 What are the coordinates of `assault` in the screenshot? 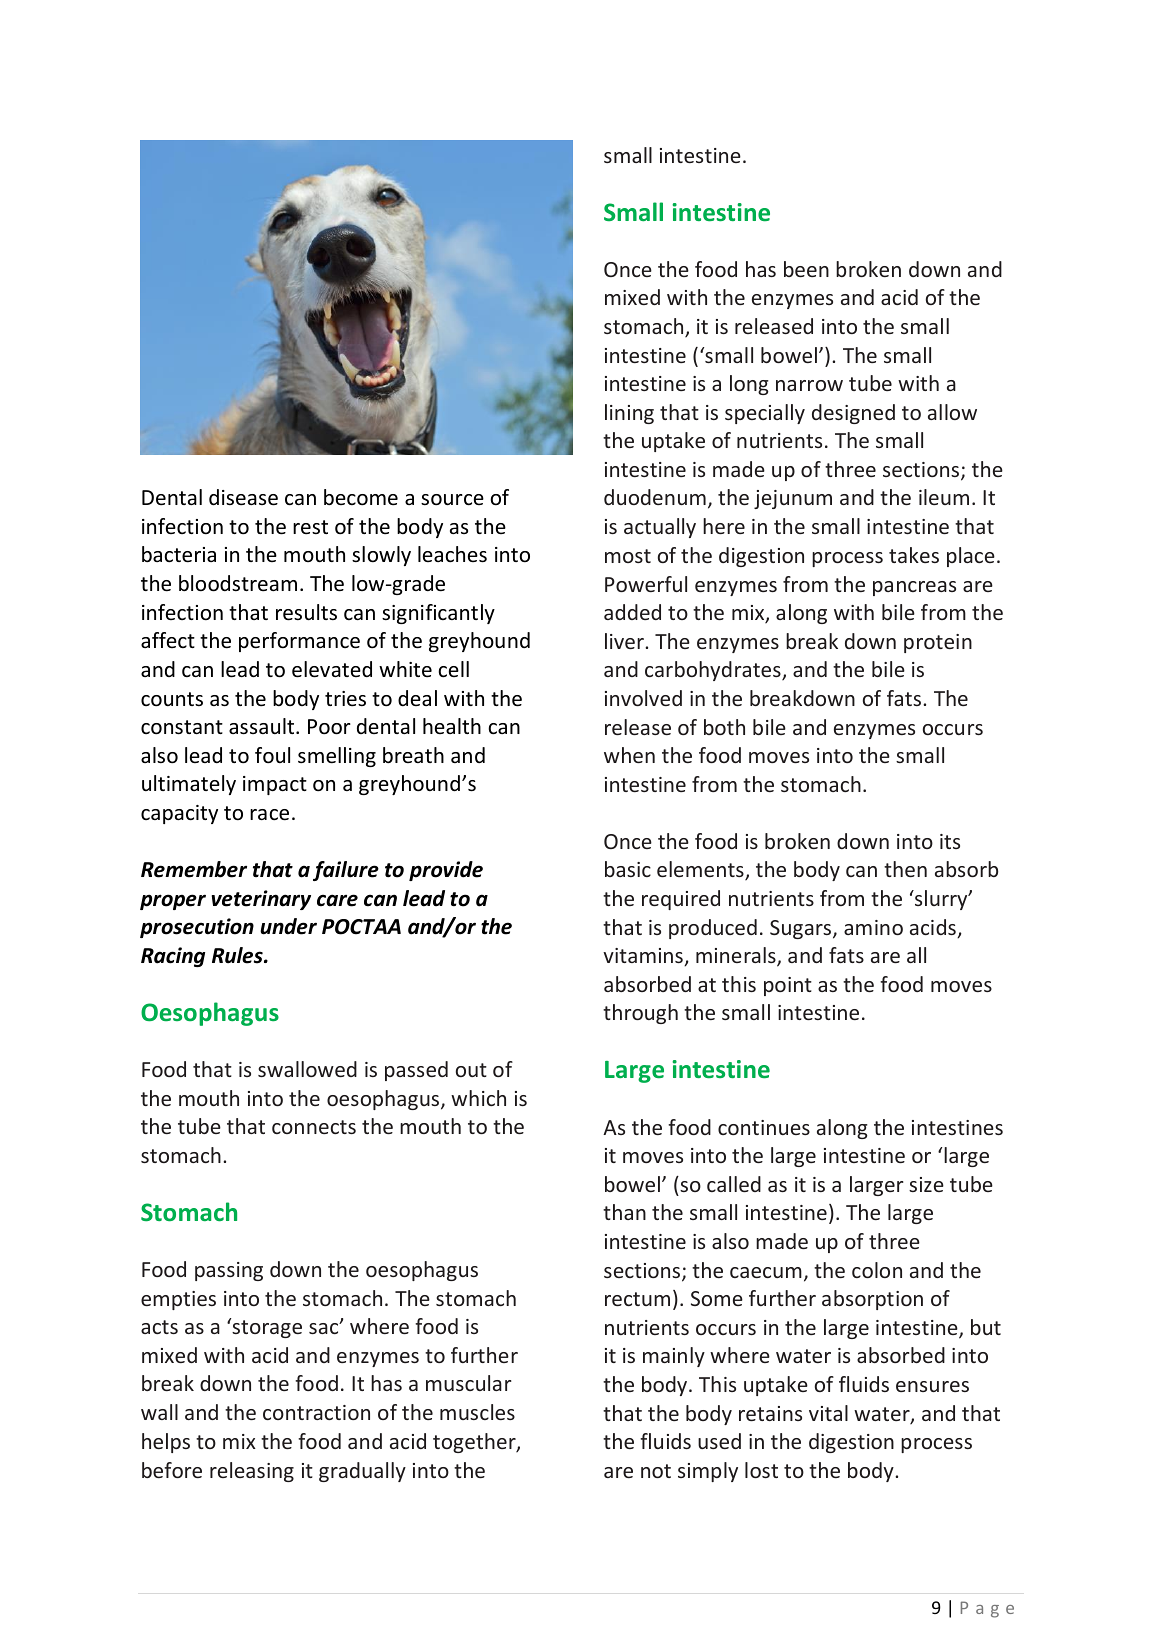 It's located at (263, 726).
